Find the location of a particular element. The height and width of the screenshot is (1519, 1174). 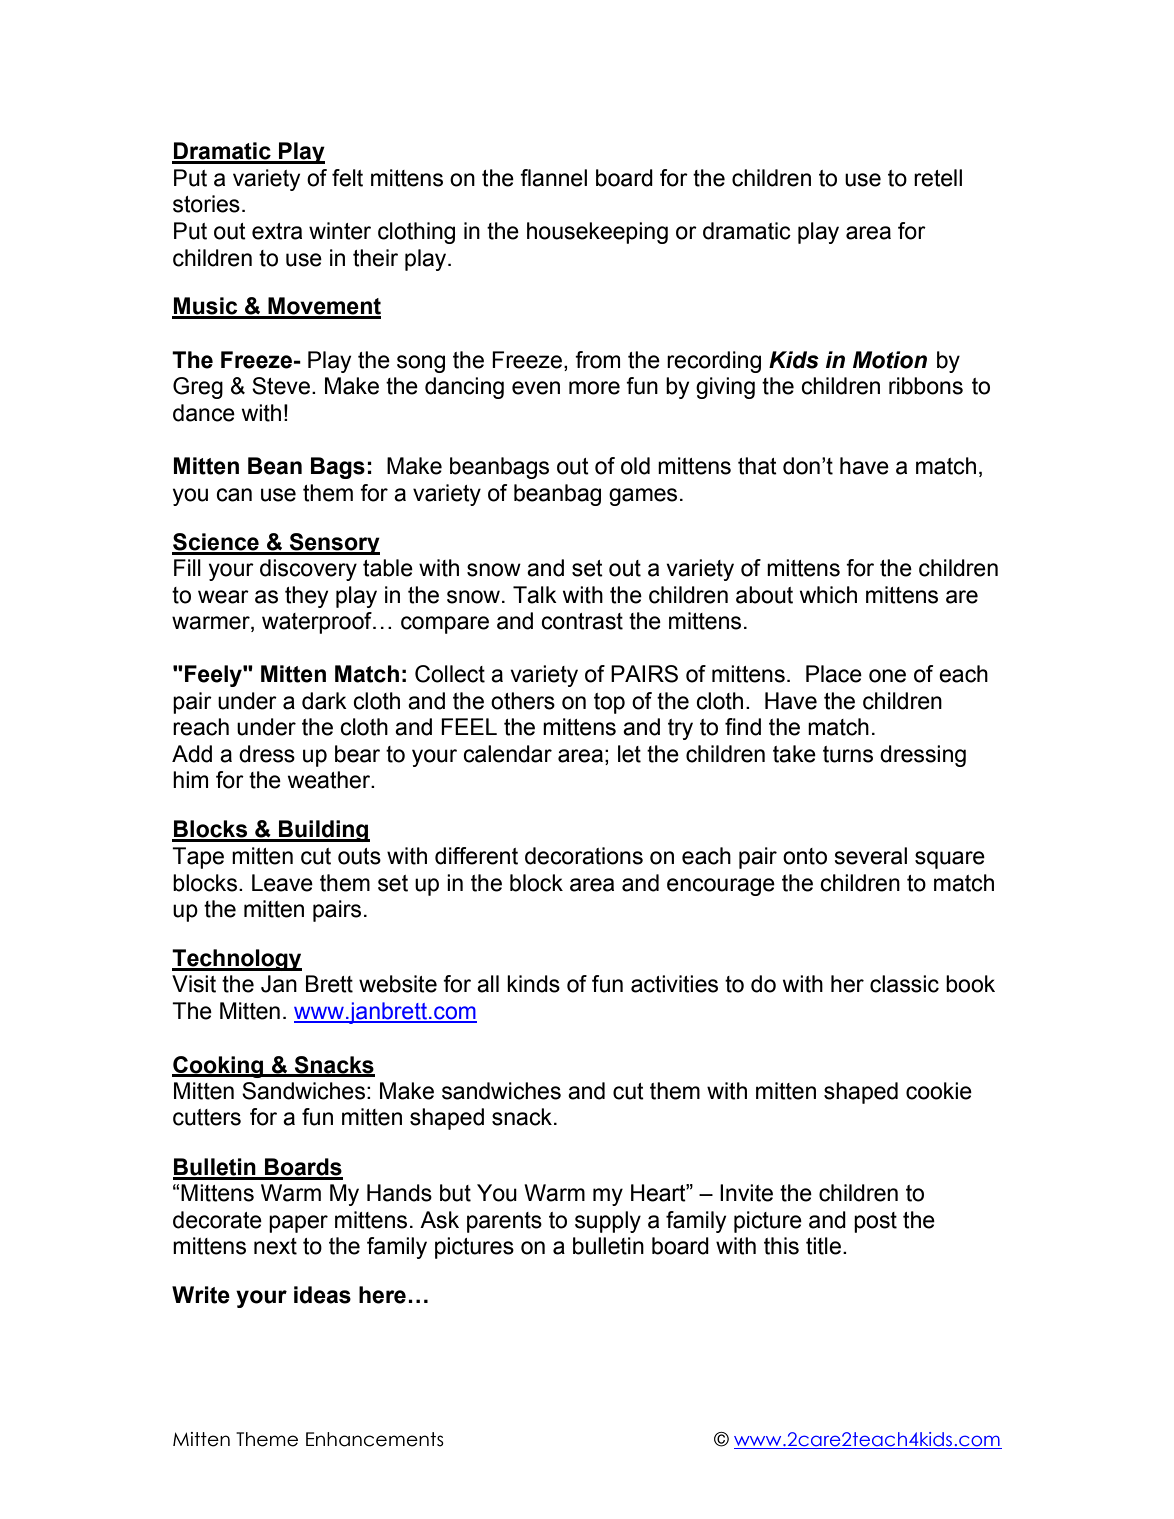

extra is located at coordinates (277, 231).
